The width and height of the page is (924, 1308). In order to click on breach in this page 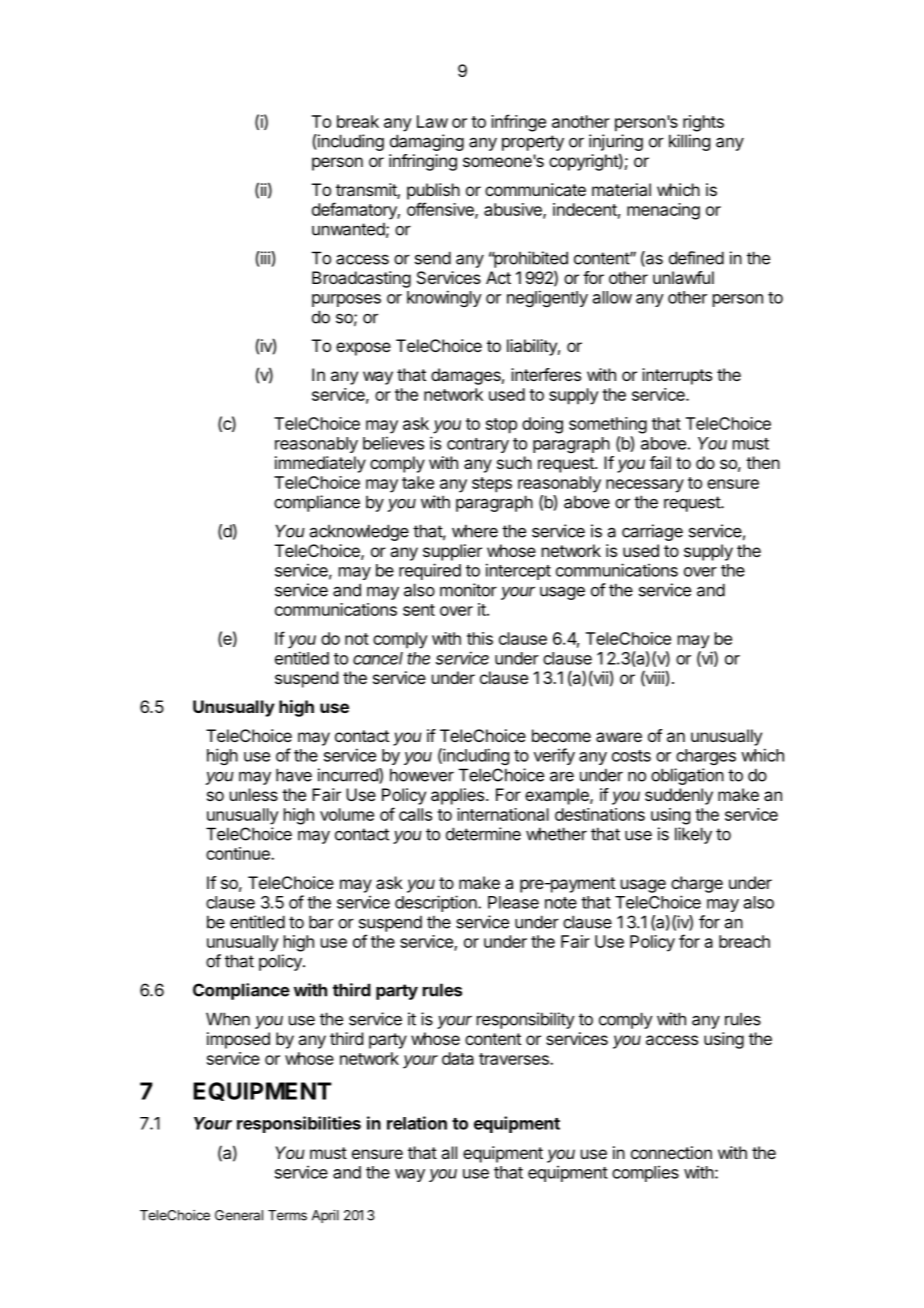, I will do `click(744, 941)`.
